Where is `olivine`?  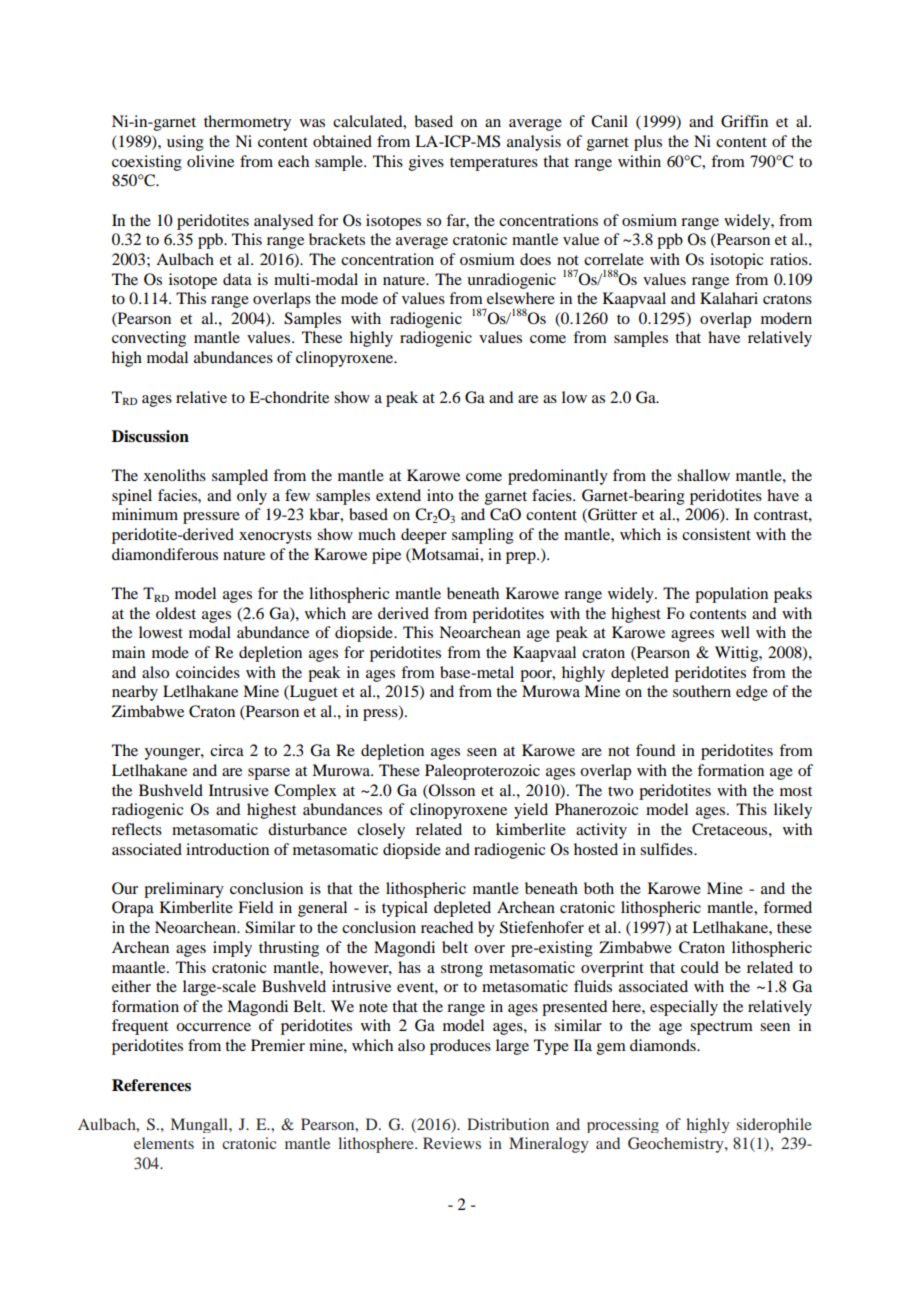
olivine is located at coordinates (210, 161).
